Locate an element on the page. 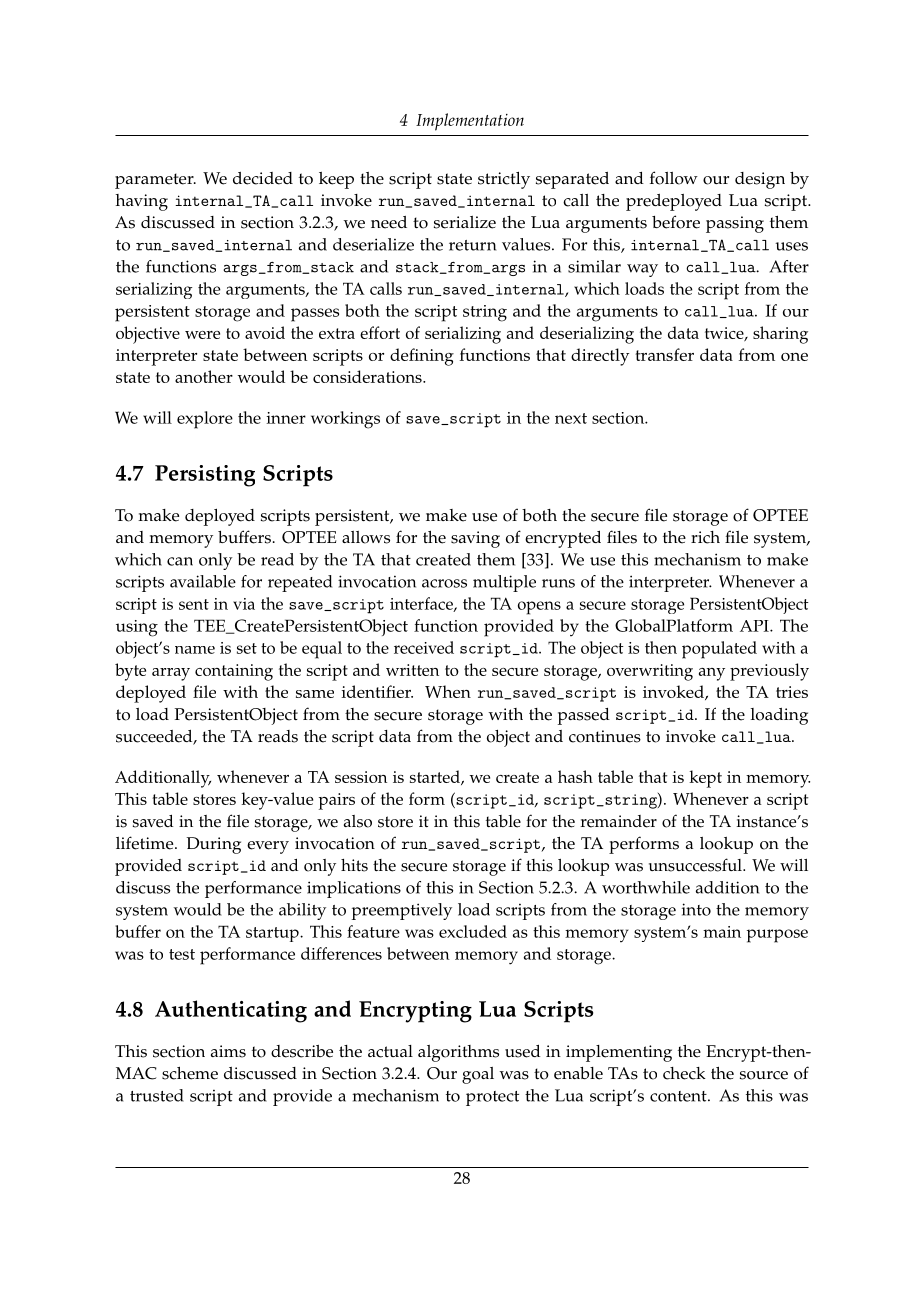  decided is located at coordinates (263, 178).
